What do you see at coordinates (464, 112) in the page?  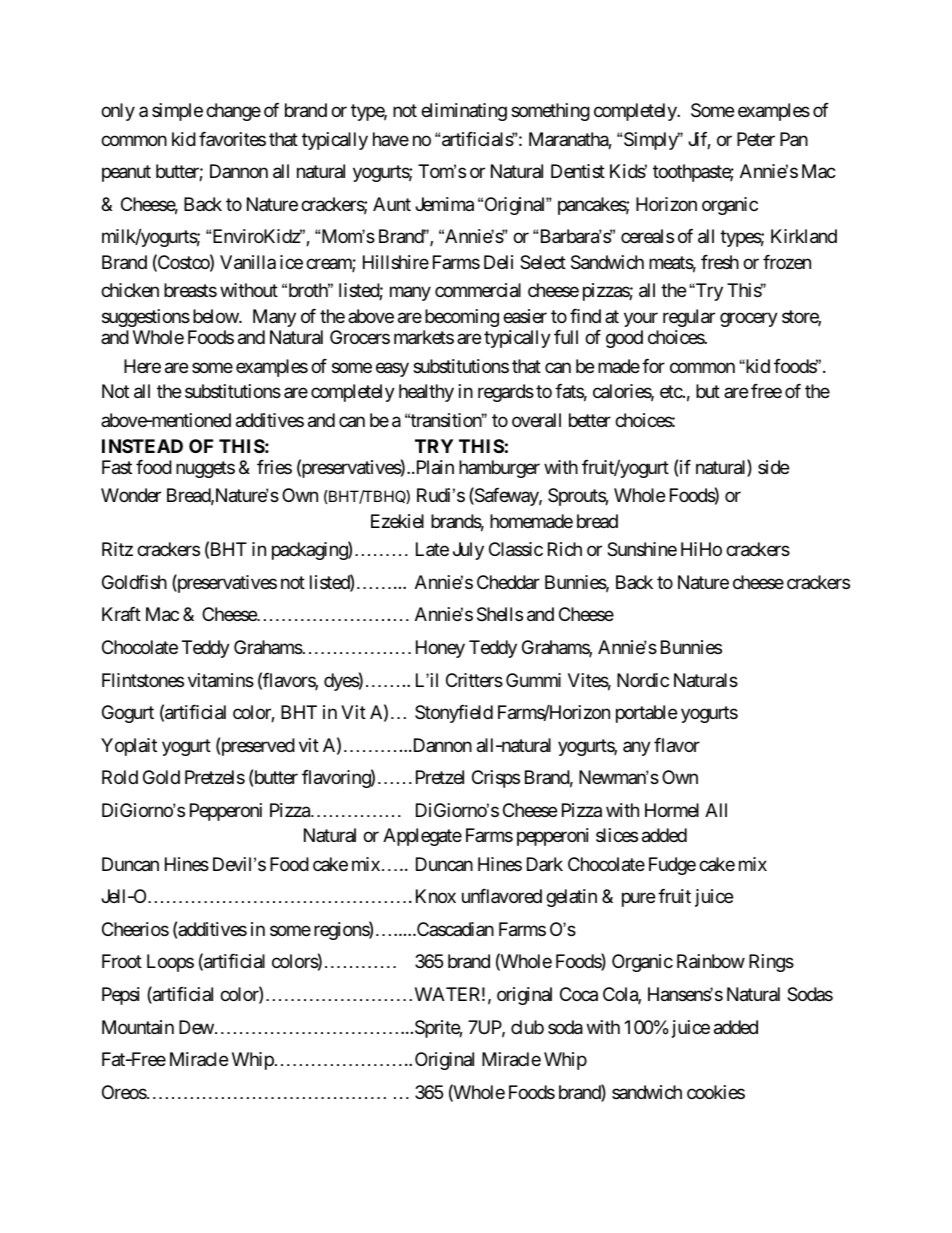 I see `eliminating` at bounding box center [464, 112].
